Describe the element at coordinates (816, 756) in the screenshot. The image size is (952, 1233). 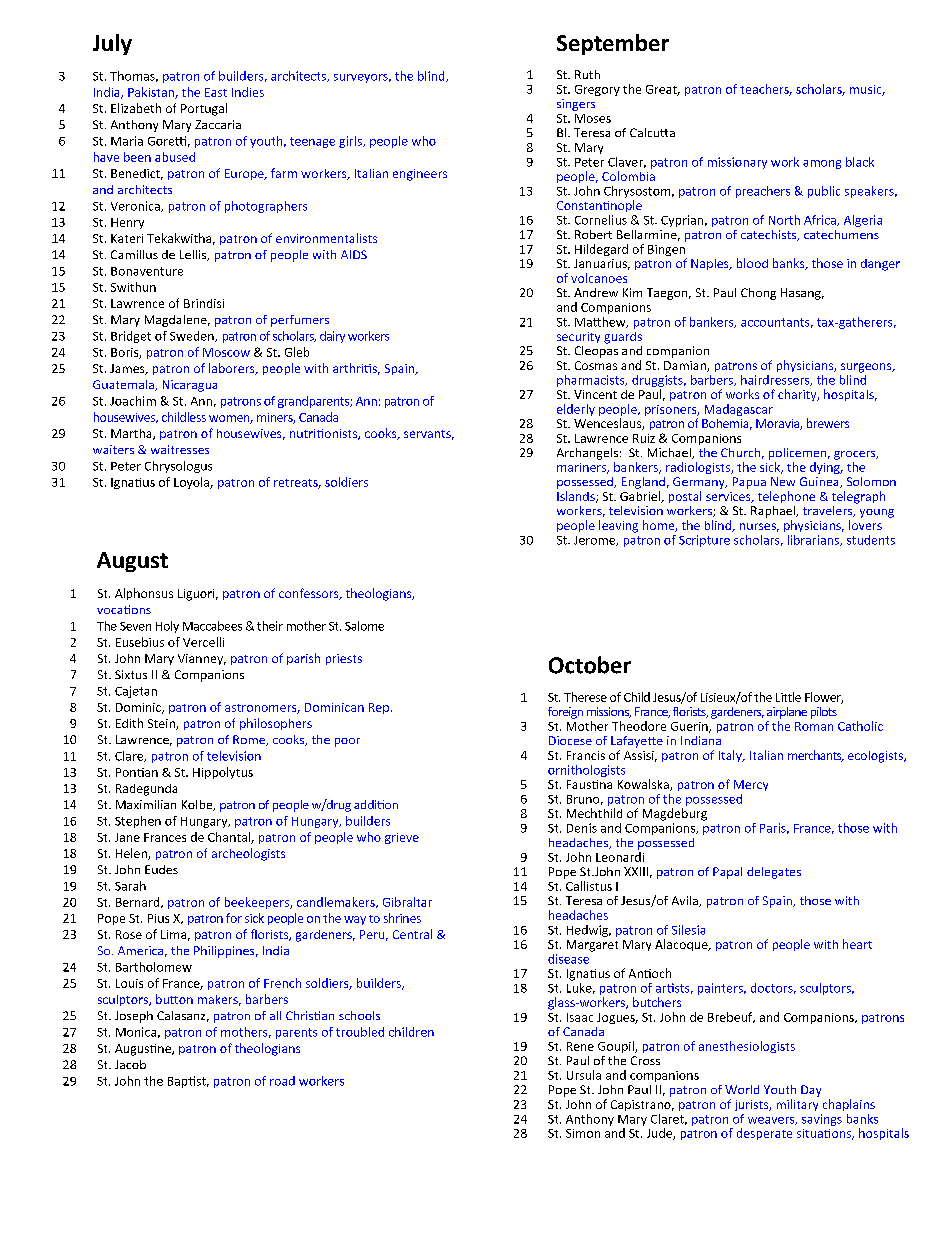
I see `merchants` at that location.
